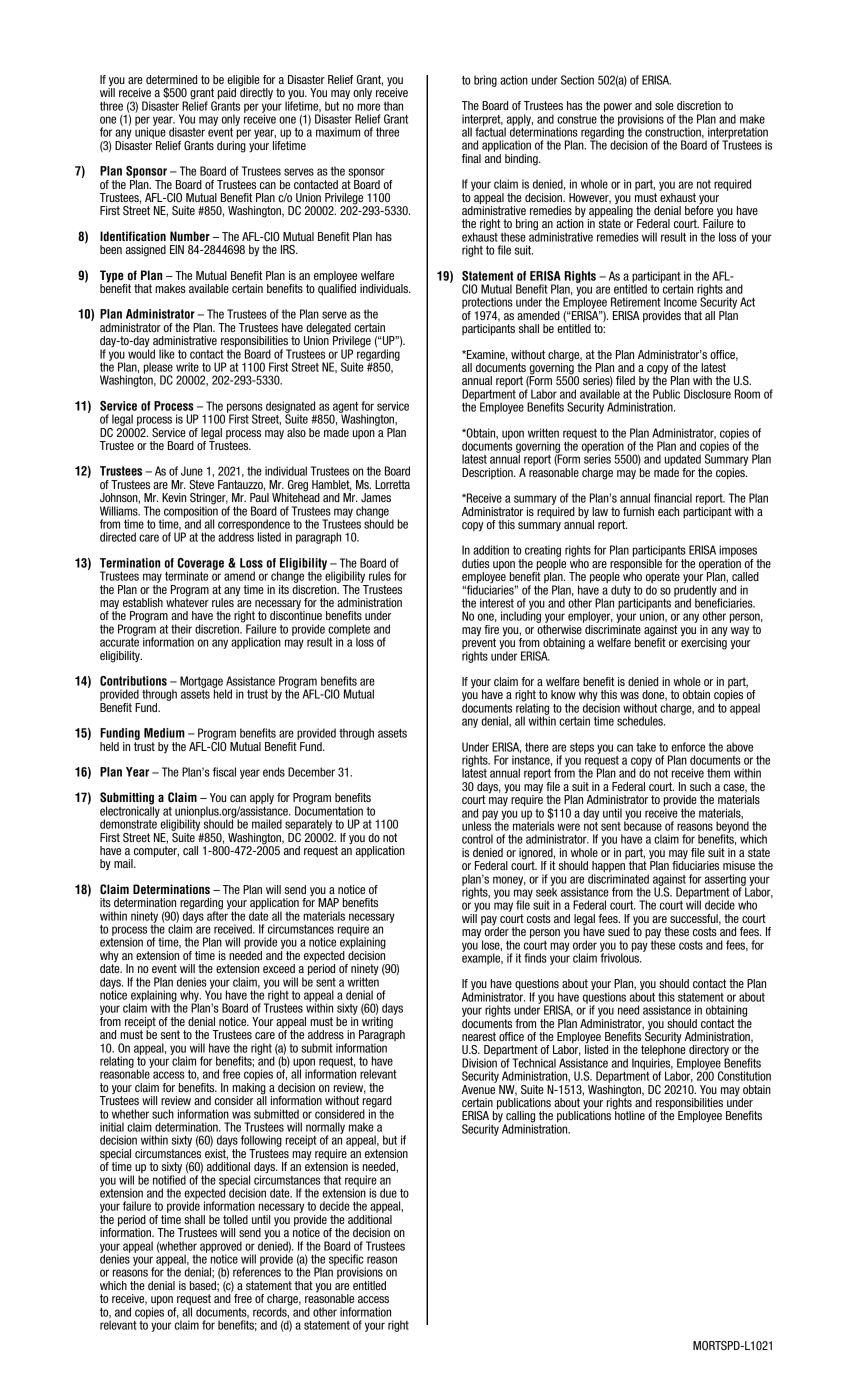 Image resolution: width=849 pixels, height=1400 pixels. I want to click on unique, so click(150, 132).
